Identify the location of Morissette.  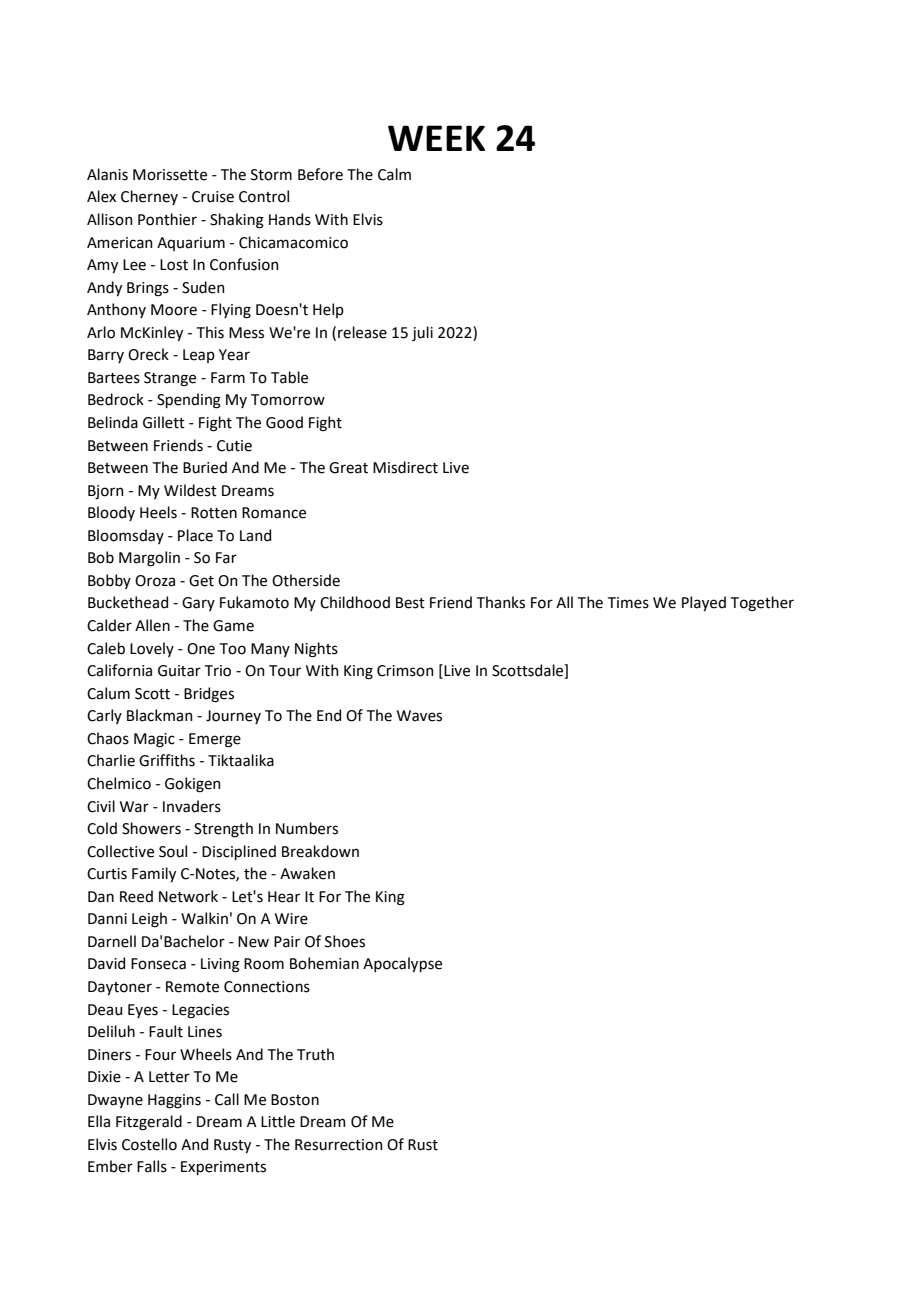
(170, 175).
